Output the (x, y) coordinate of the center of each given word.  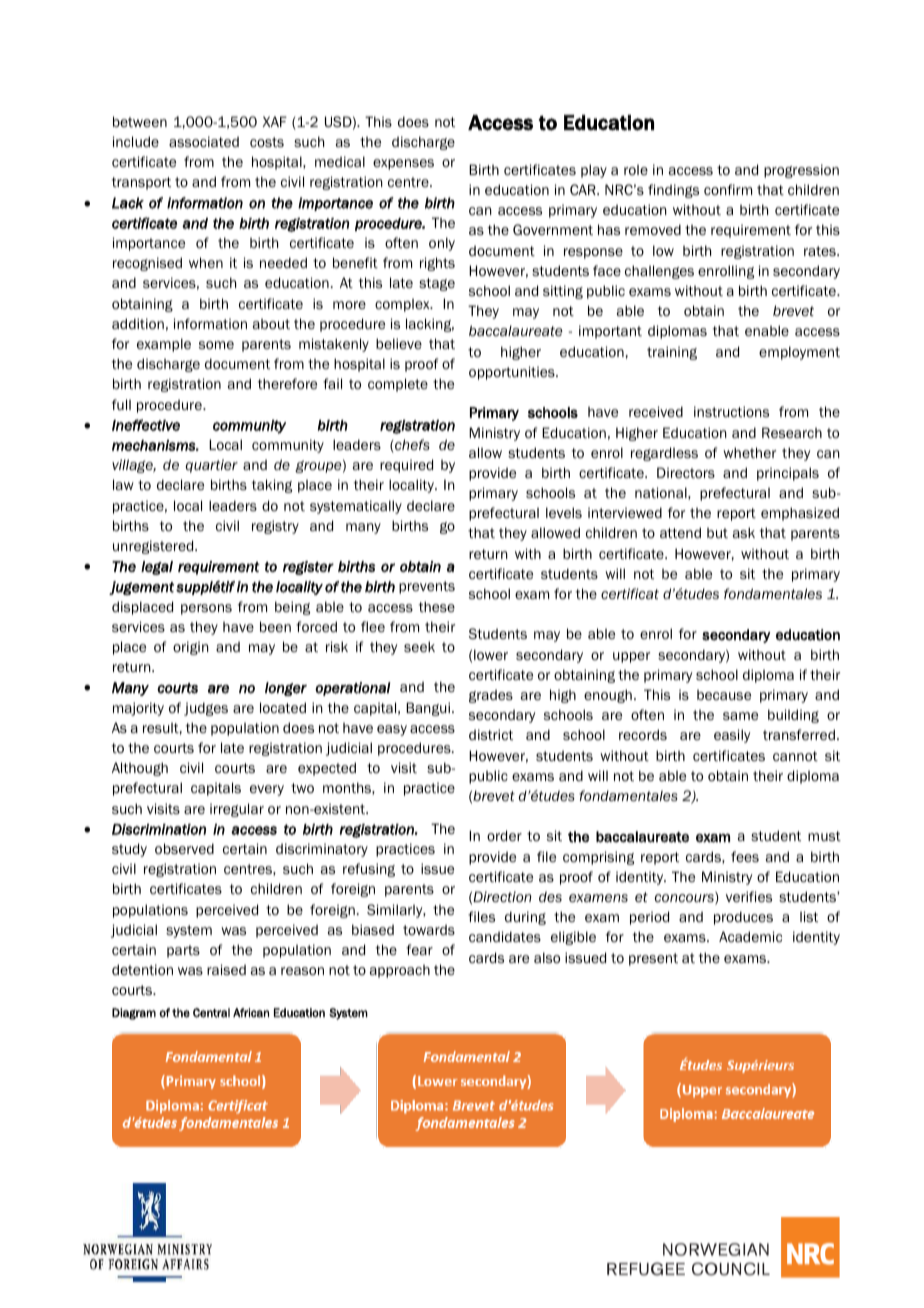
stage (437, 284)
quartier (212, 466)
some (216, 345)
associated (204, 141)
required (406, 466)
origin (191, 648)
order (504, 835)
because (724, 695)
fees (745, 856)
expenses (403, 164)
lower (491, 654)
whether (749, 452)
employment (799, 353)
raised (226, 969)
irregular (237, 810)
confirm (728, 189)
